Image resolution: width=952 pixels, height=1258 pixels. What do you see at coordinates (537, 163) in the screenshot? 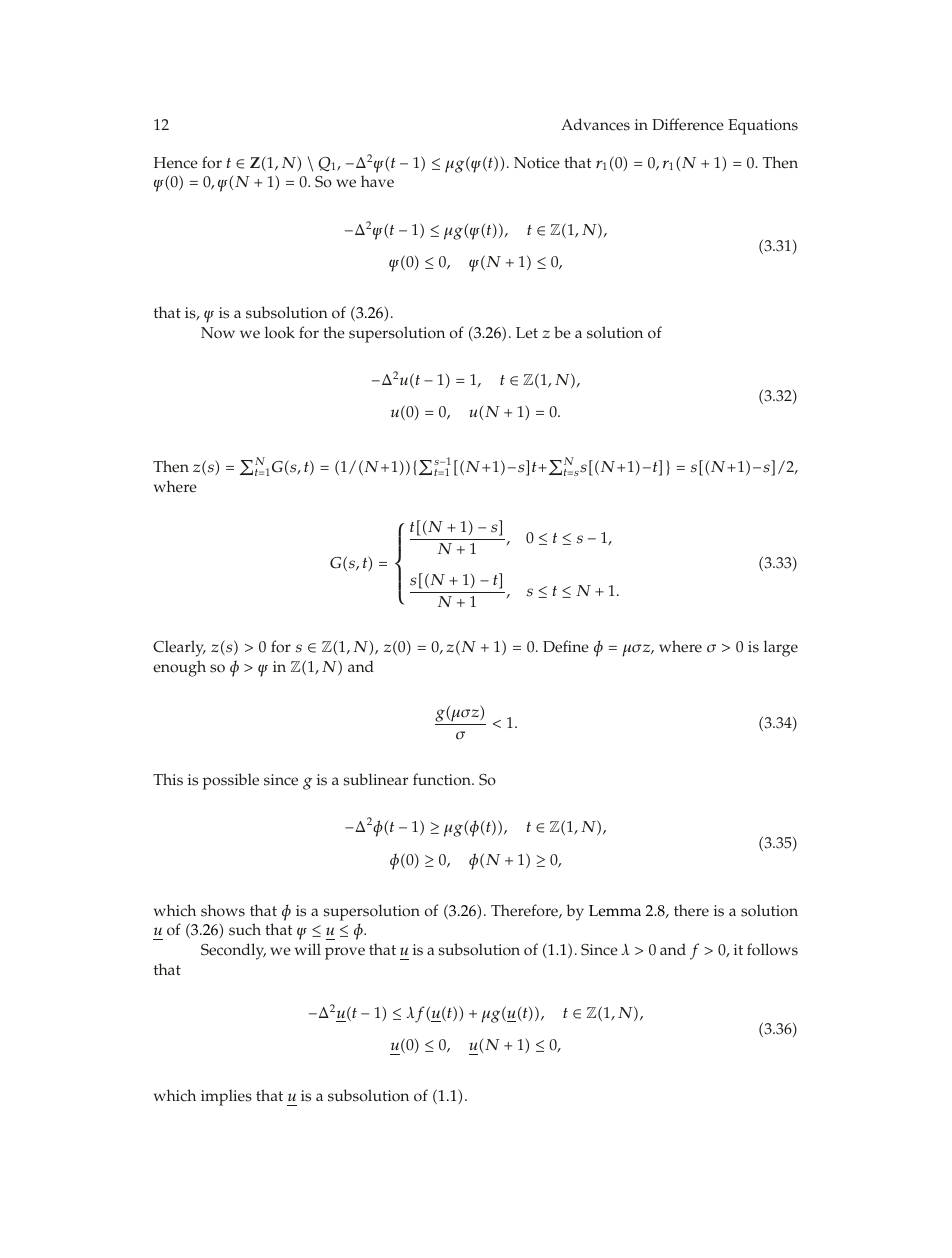
I see `Notice` at bounding box center [537, 163].
